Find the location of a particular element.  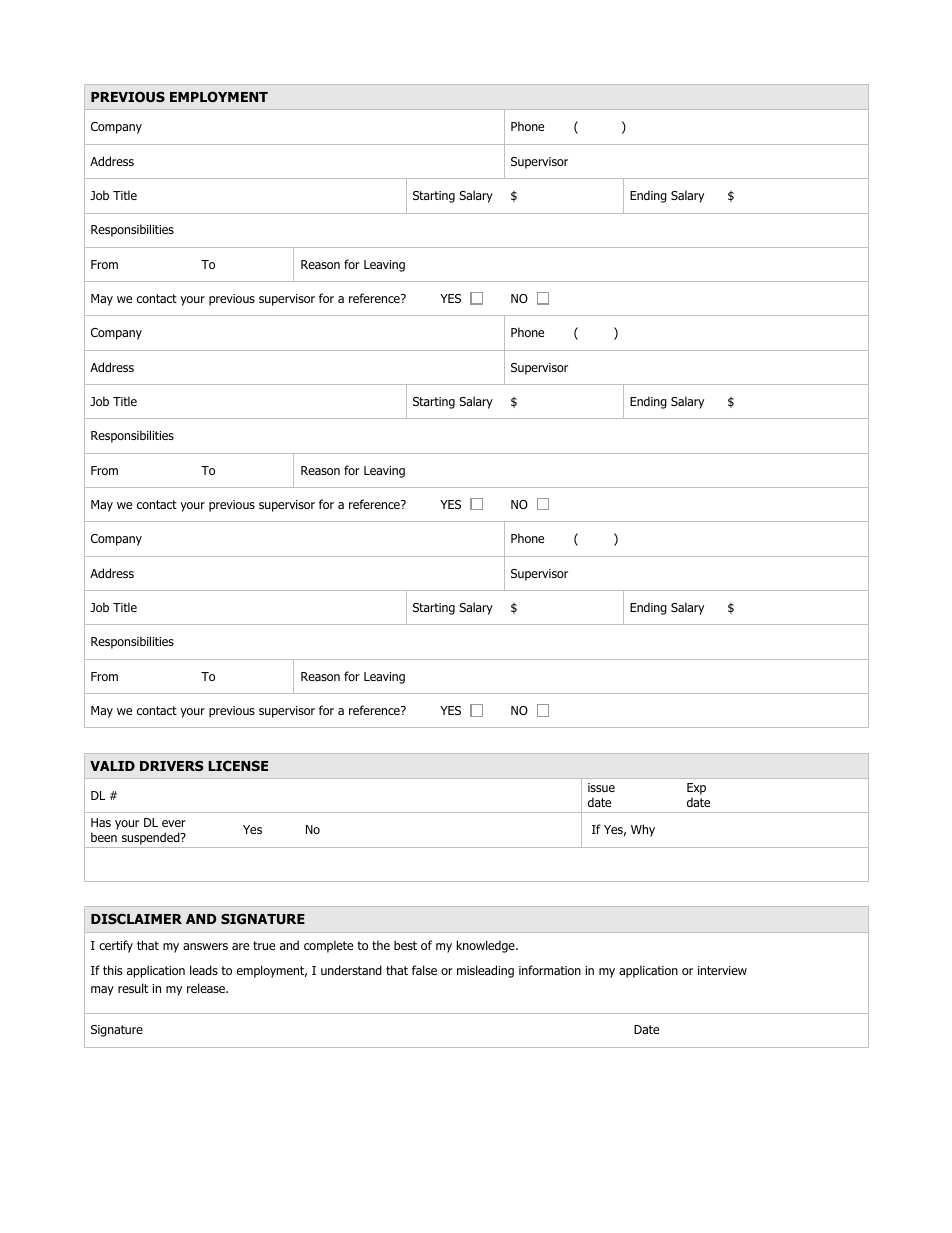

issue is located at coordinates (601, 787).
